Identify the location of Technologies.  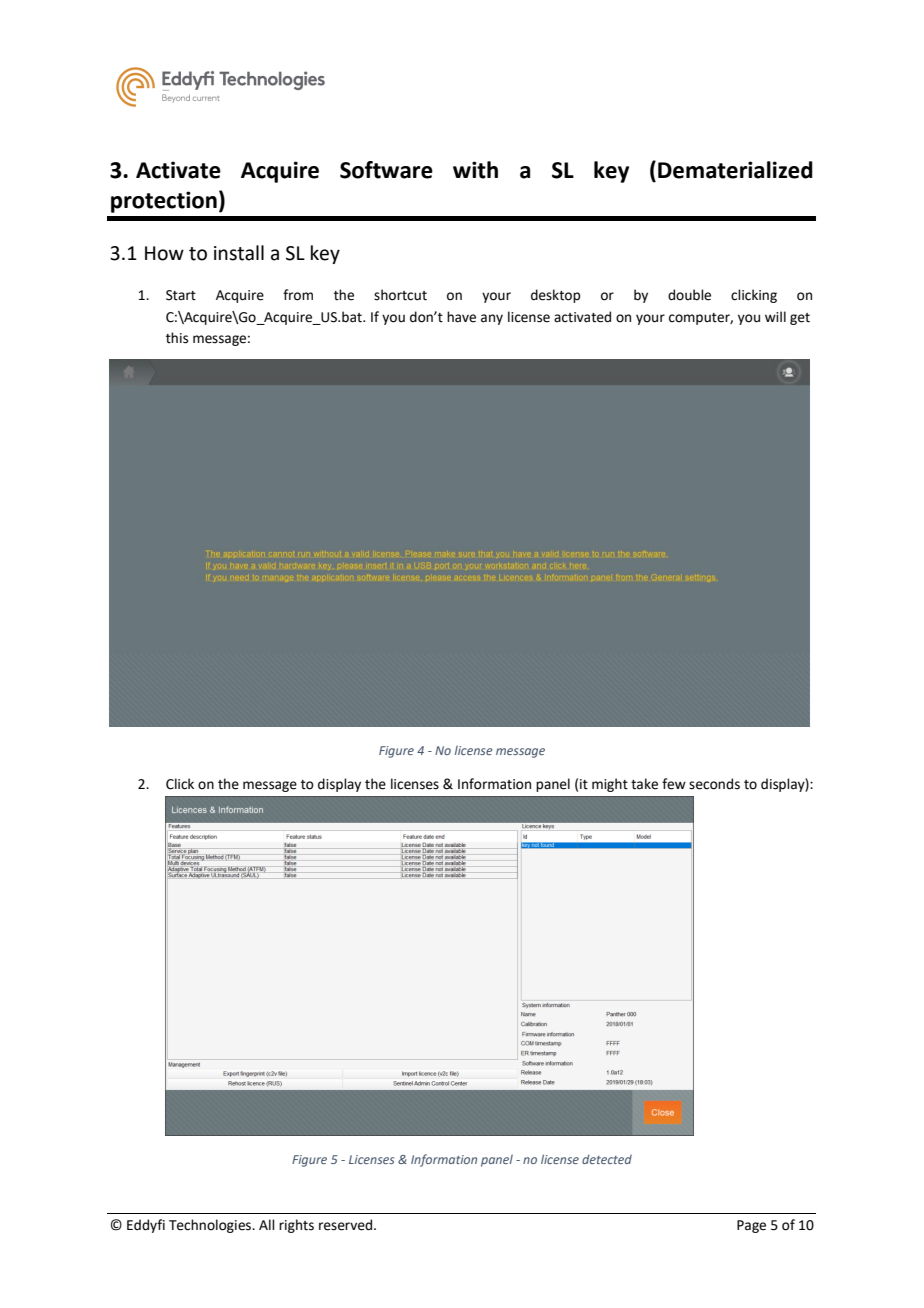
(211, 1226).
